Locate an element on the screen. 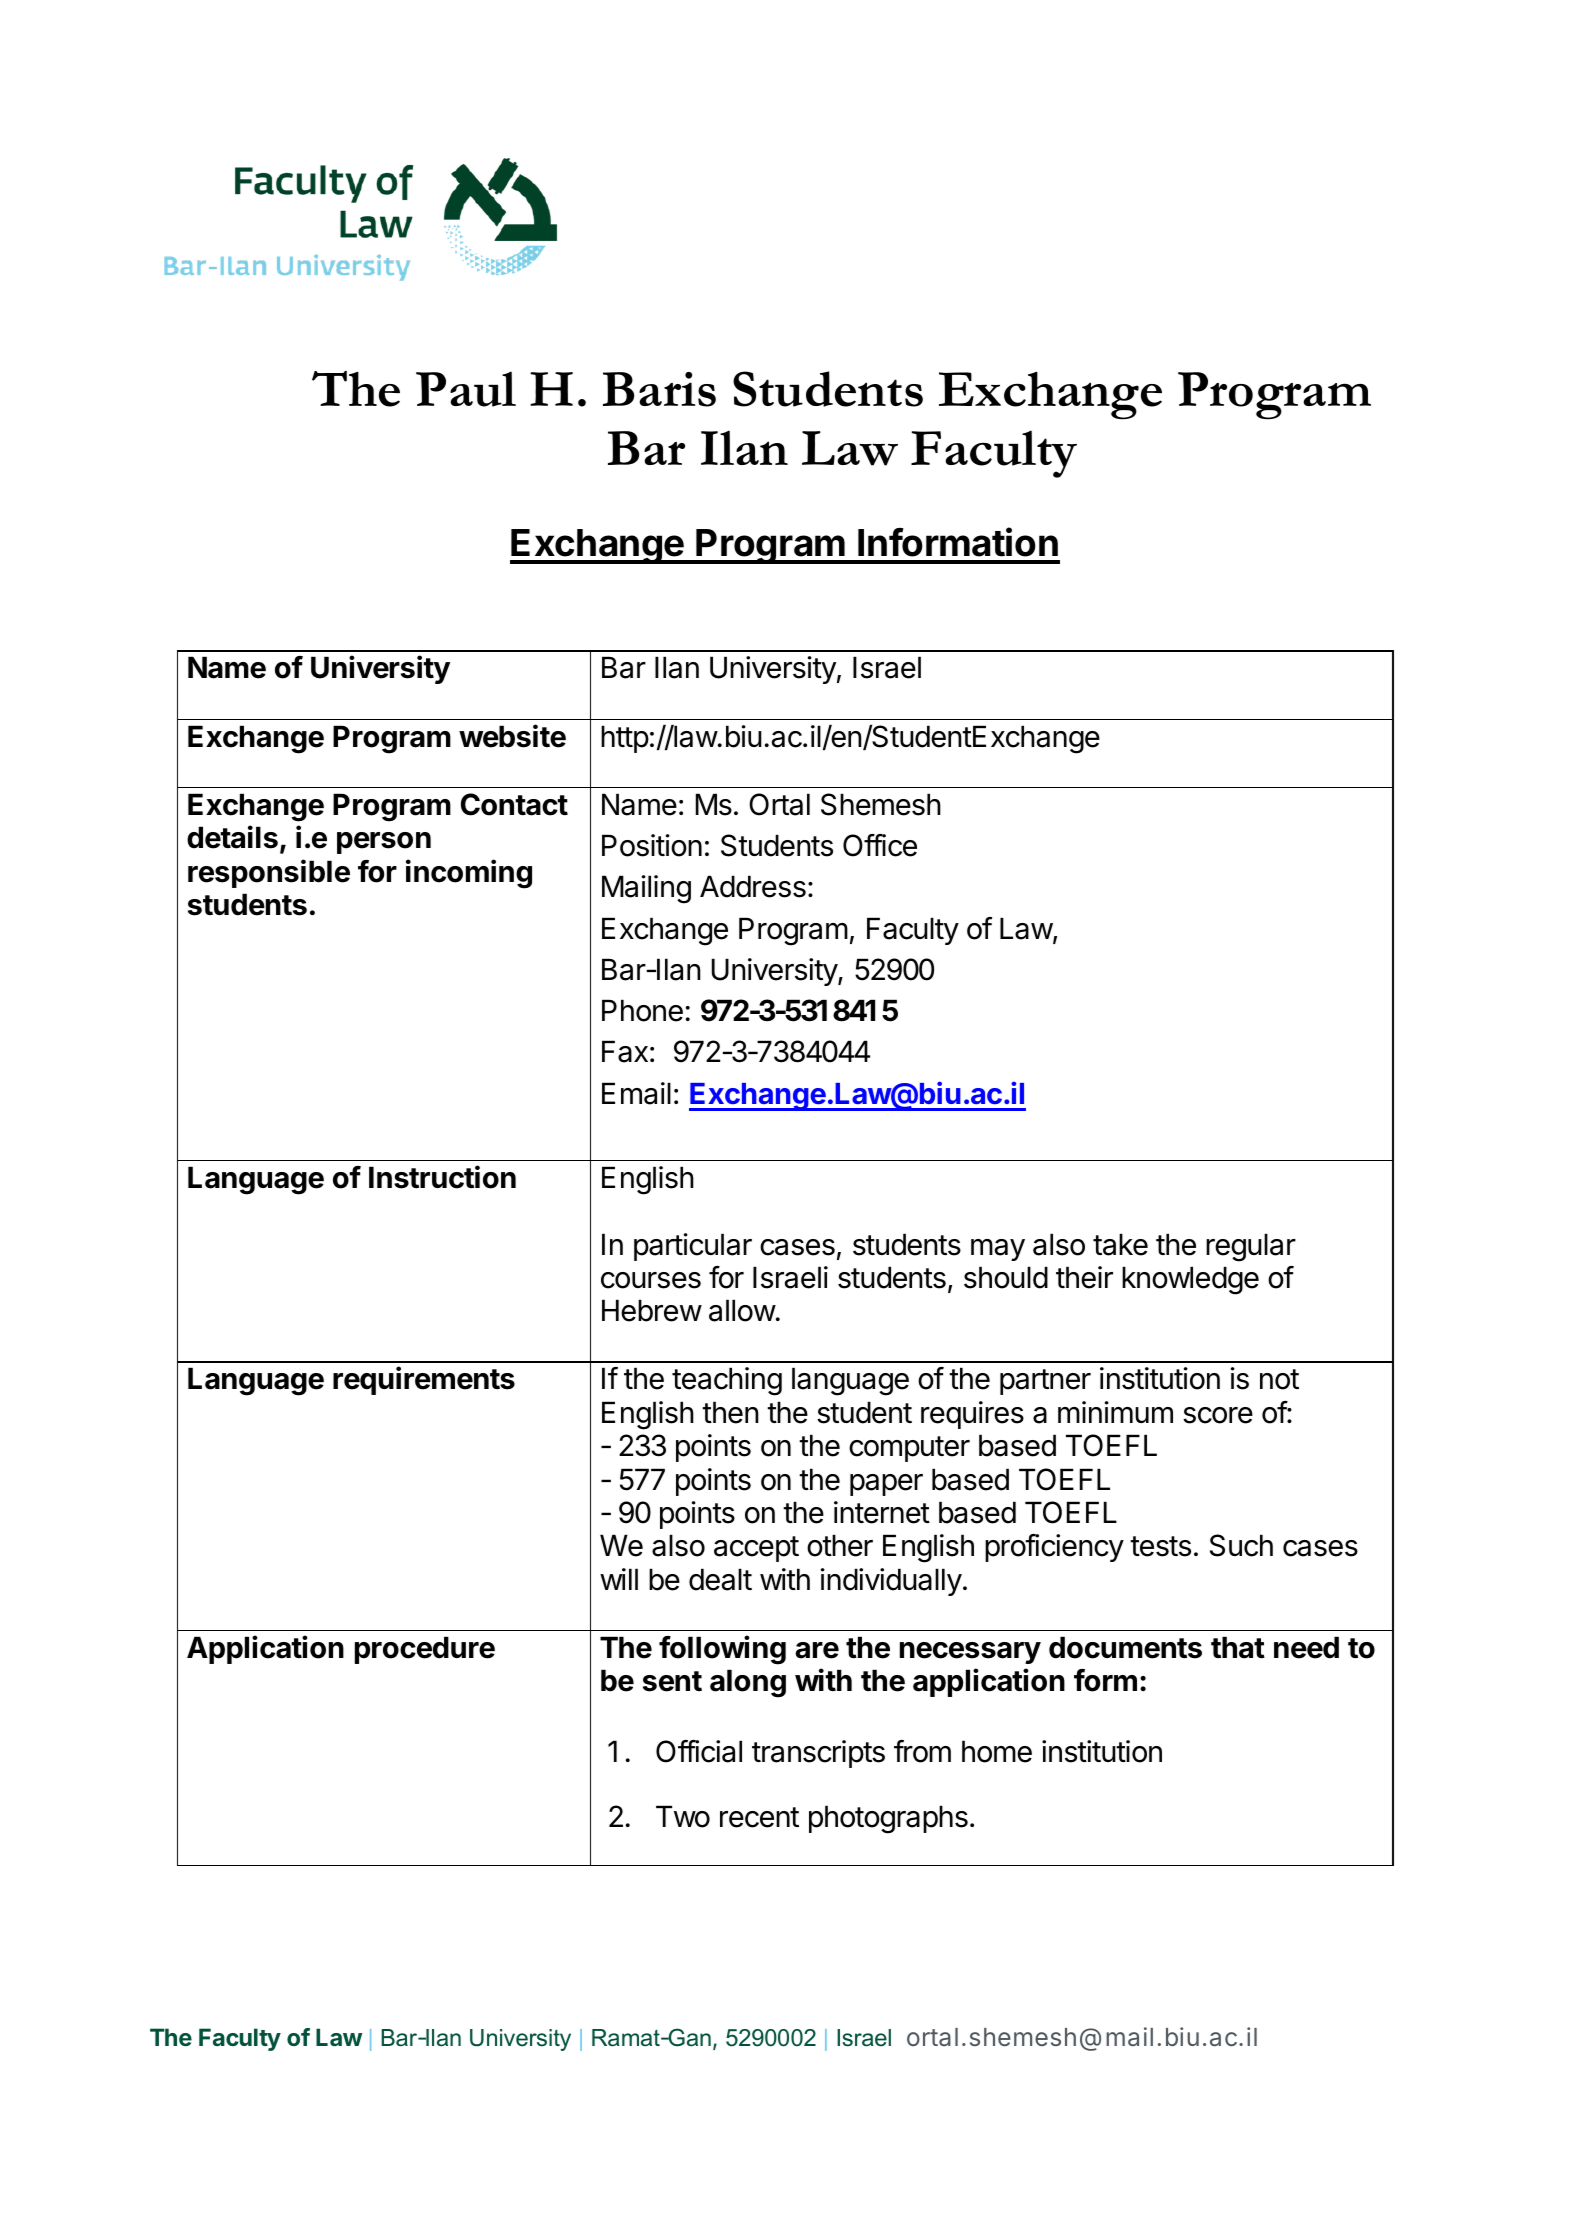  Paul is located at coordinates (466, 389).
